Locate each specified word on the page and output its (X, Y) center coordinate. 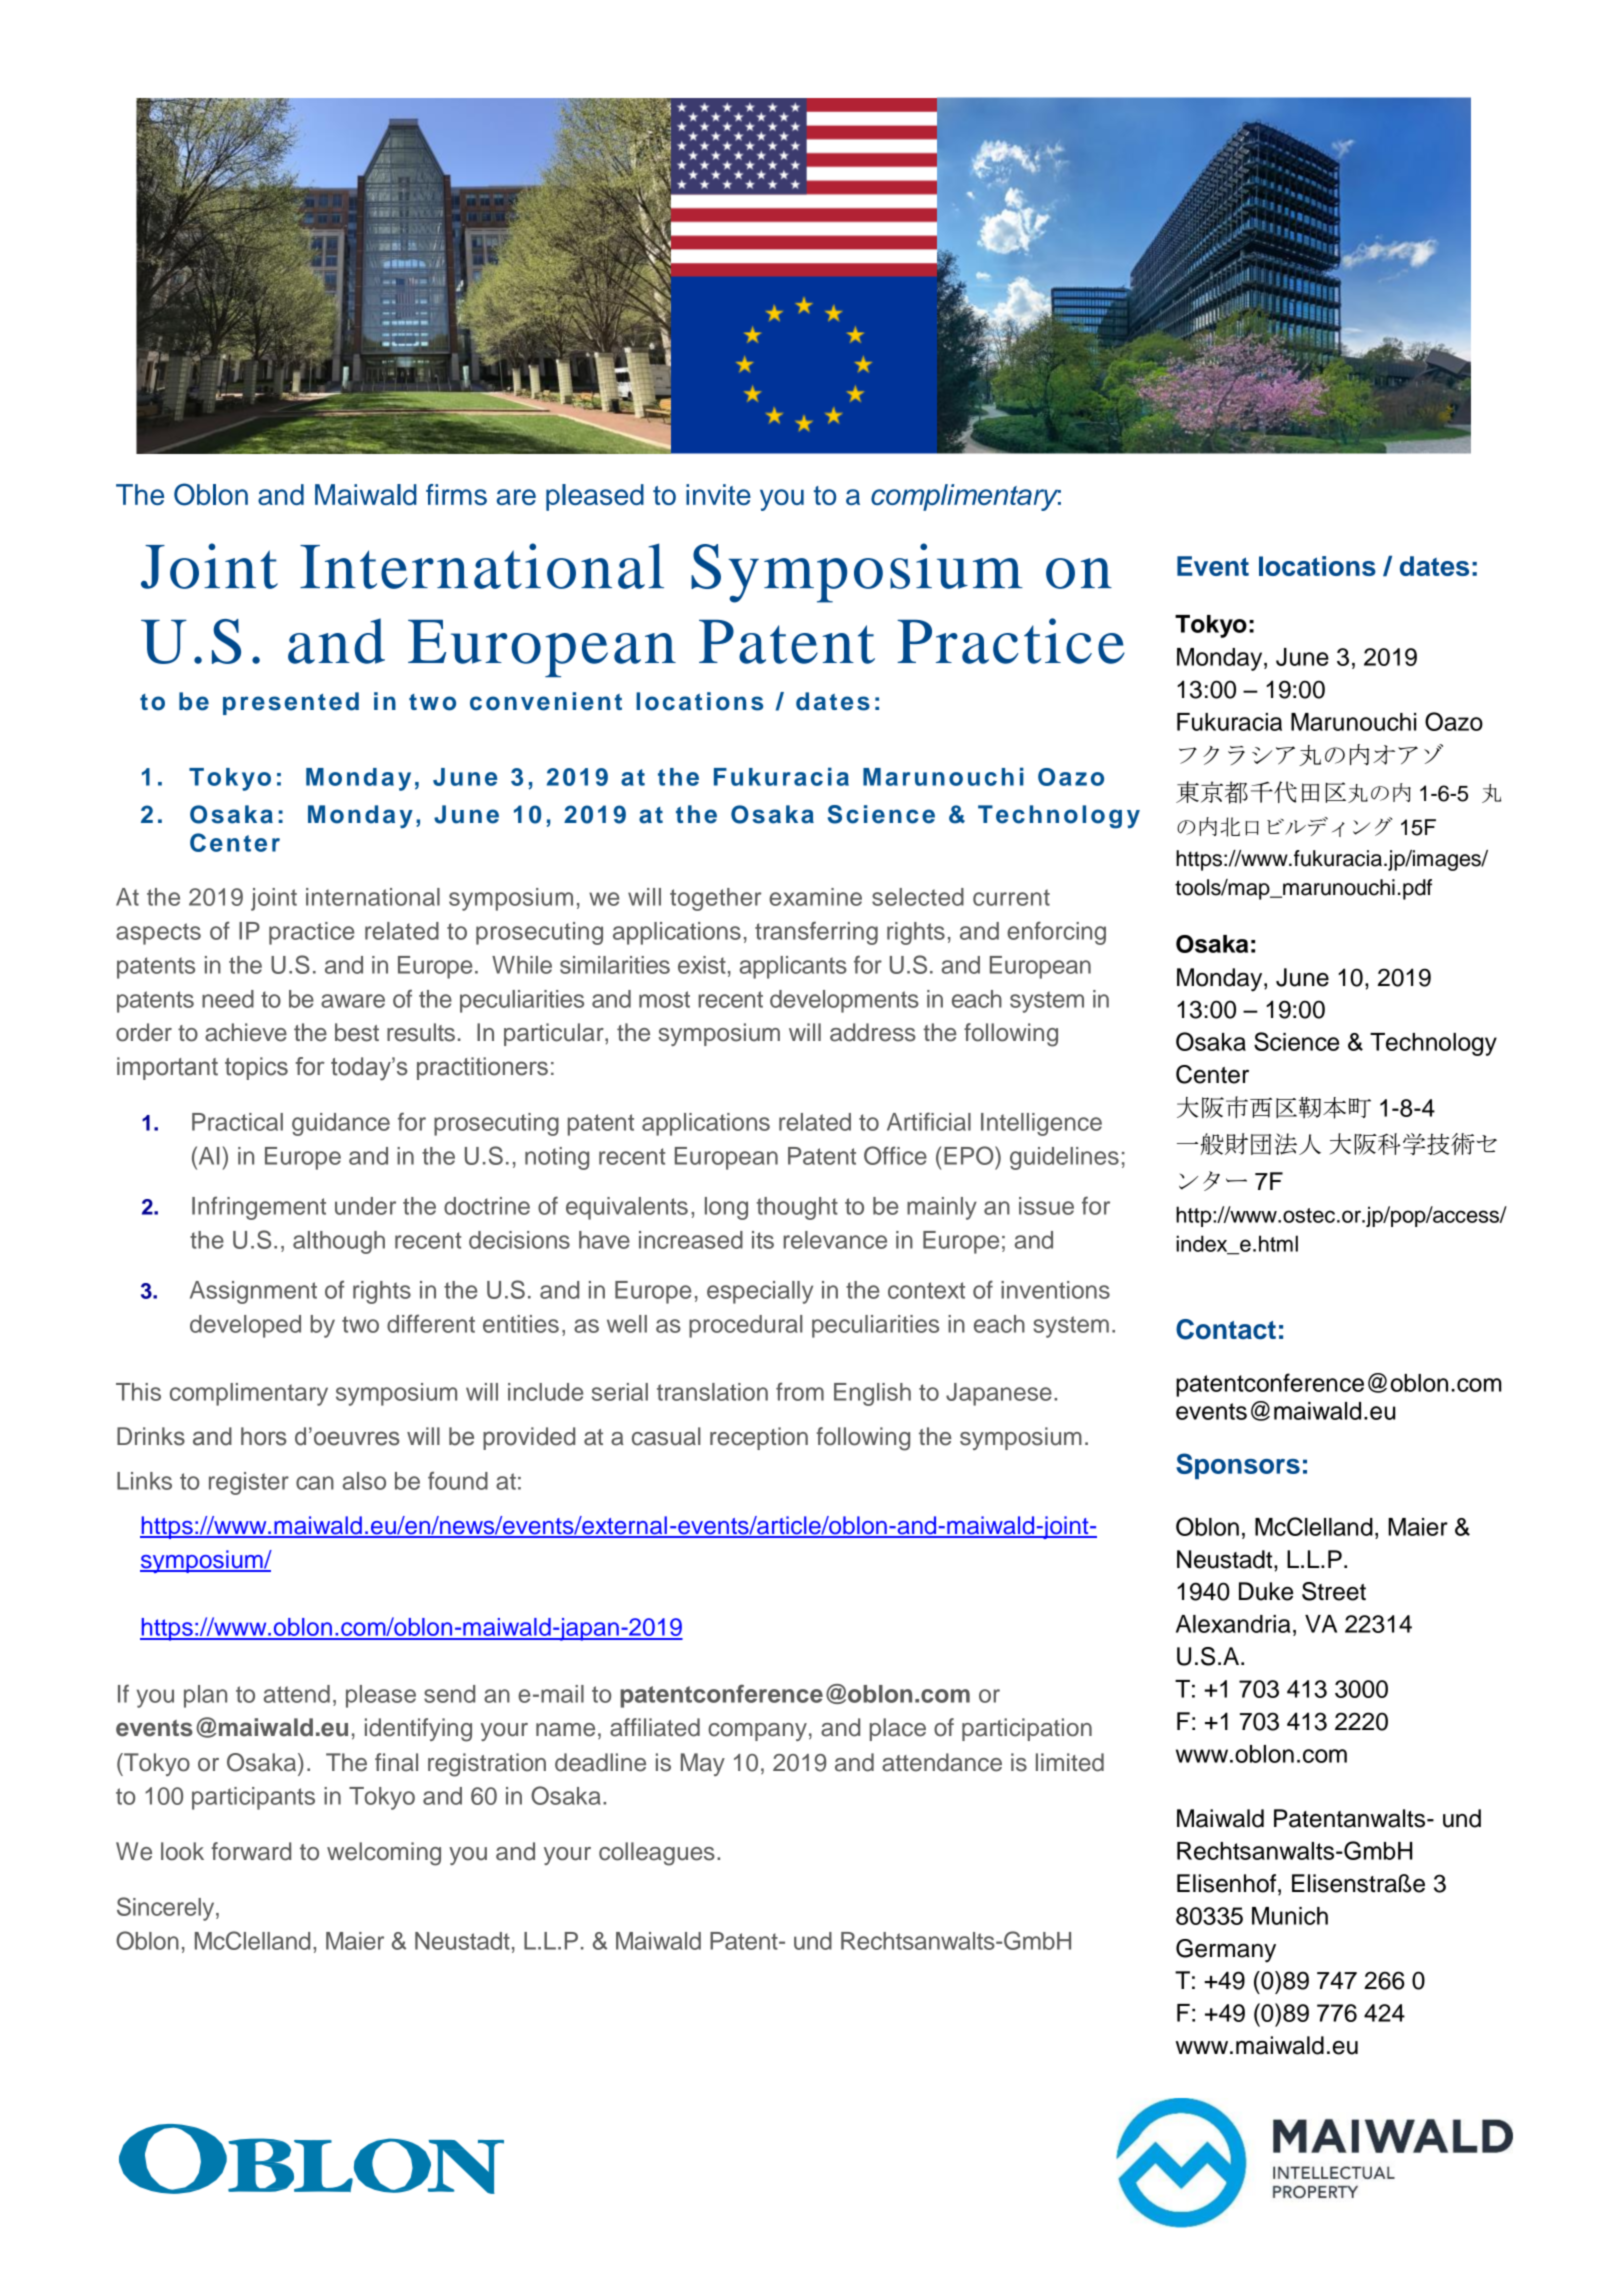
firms (456, 494)
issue (1046, 1206)
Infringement (259, 1208)
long (726, 1208)
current (1011, 897)
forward (251, 1851)
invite (718, 494)
